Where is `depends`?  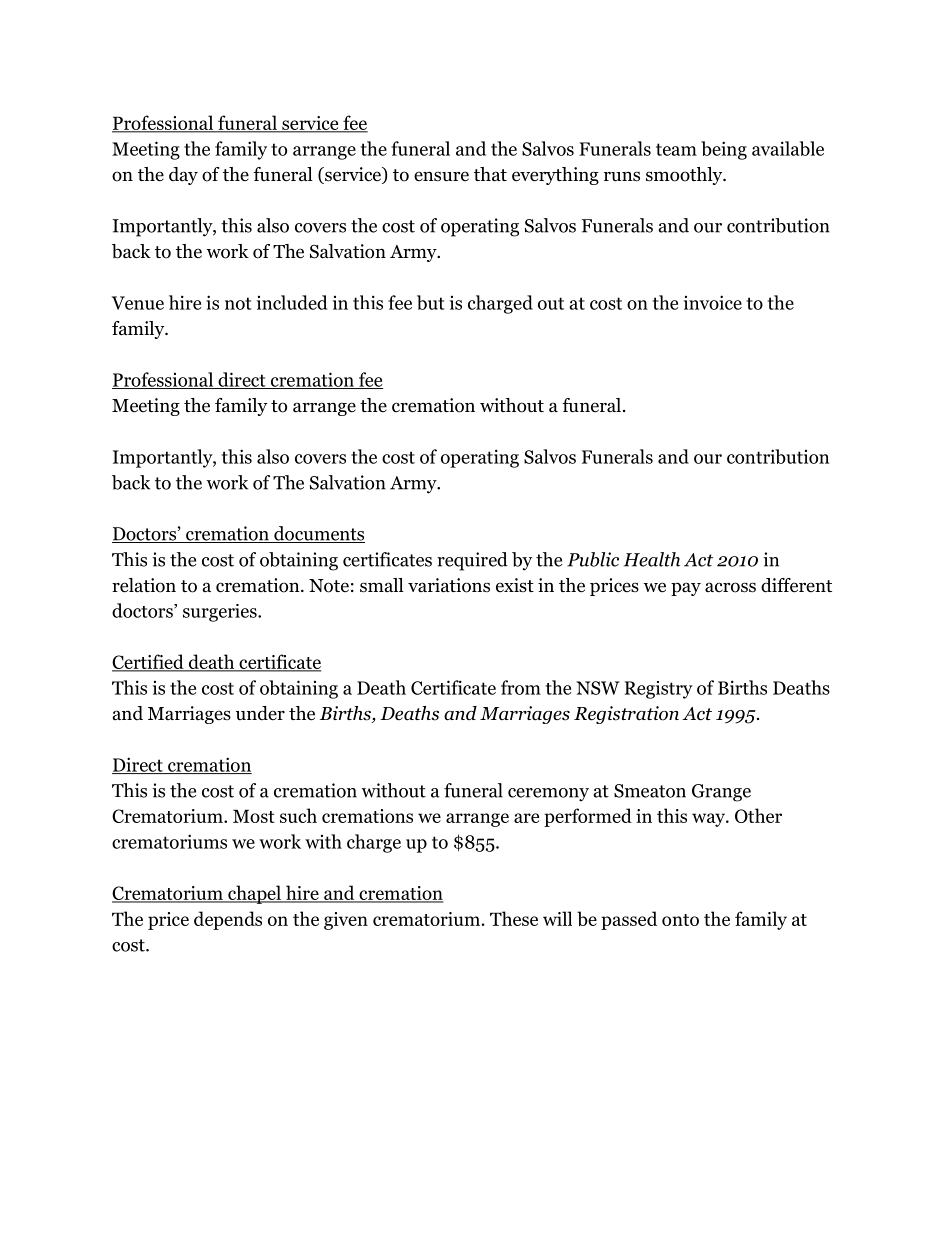 depends is located at coordinates (228, 920).
